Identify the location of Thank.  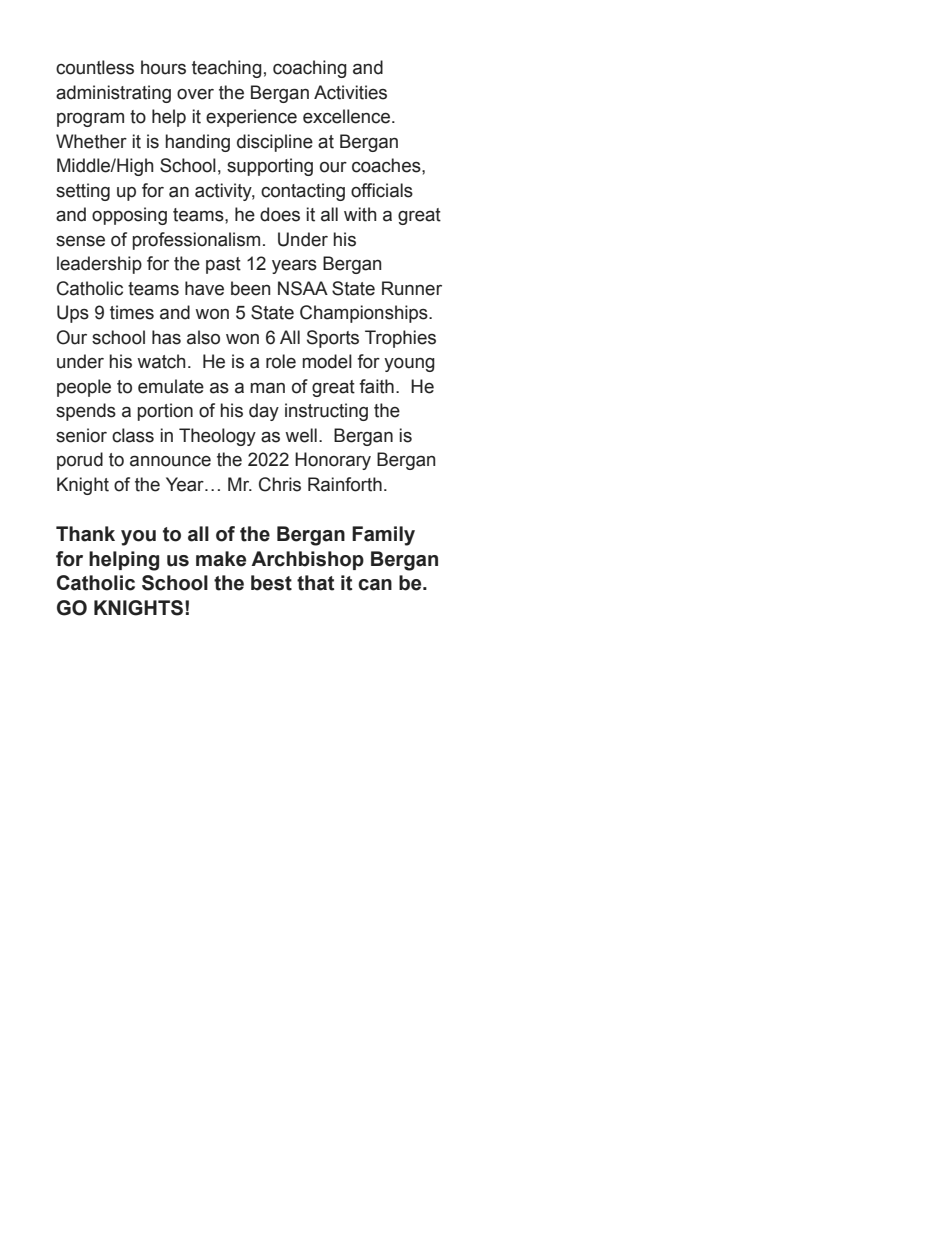
(85, 534).
